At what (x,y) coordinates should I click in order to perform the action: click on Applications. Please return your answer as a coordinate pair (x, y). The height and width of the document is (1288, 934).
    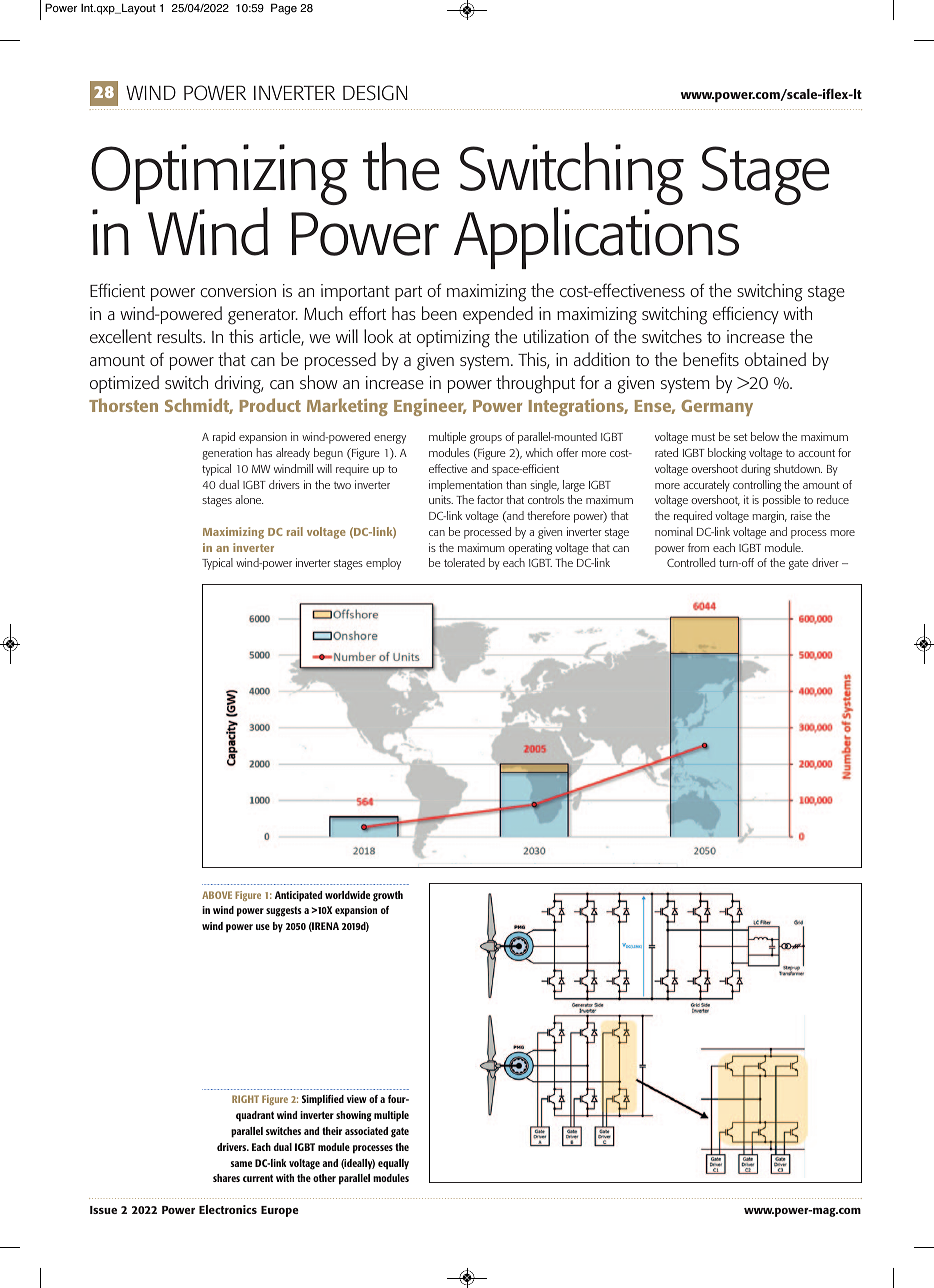
    Looking at the image, I should click on (596, 238).
